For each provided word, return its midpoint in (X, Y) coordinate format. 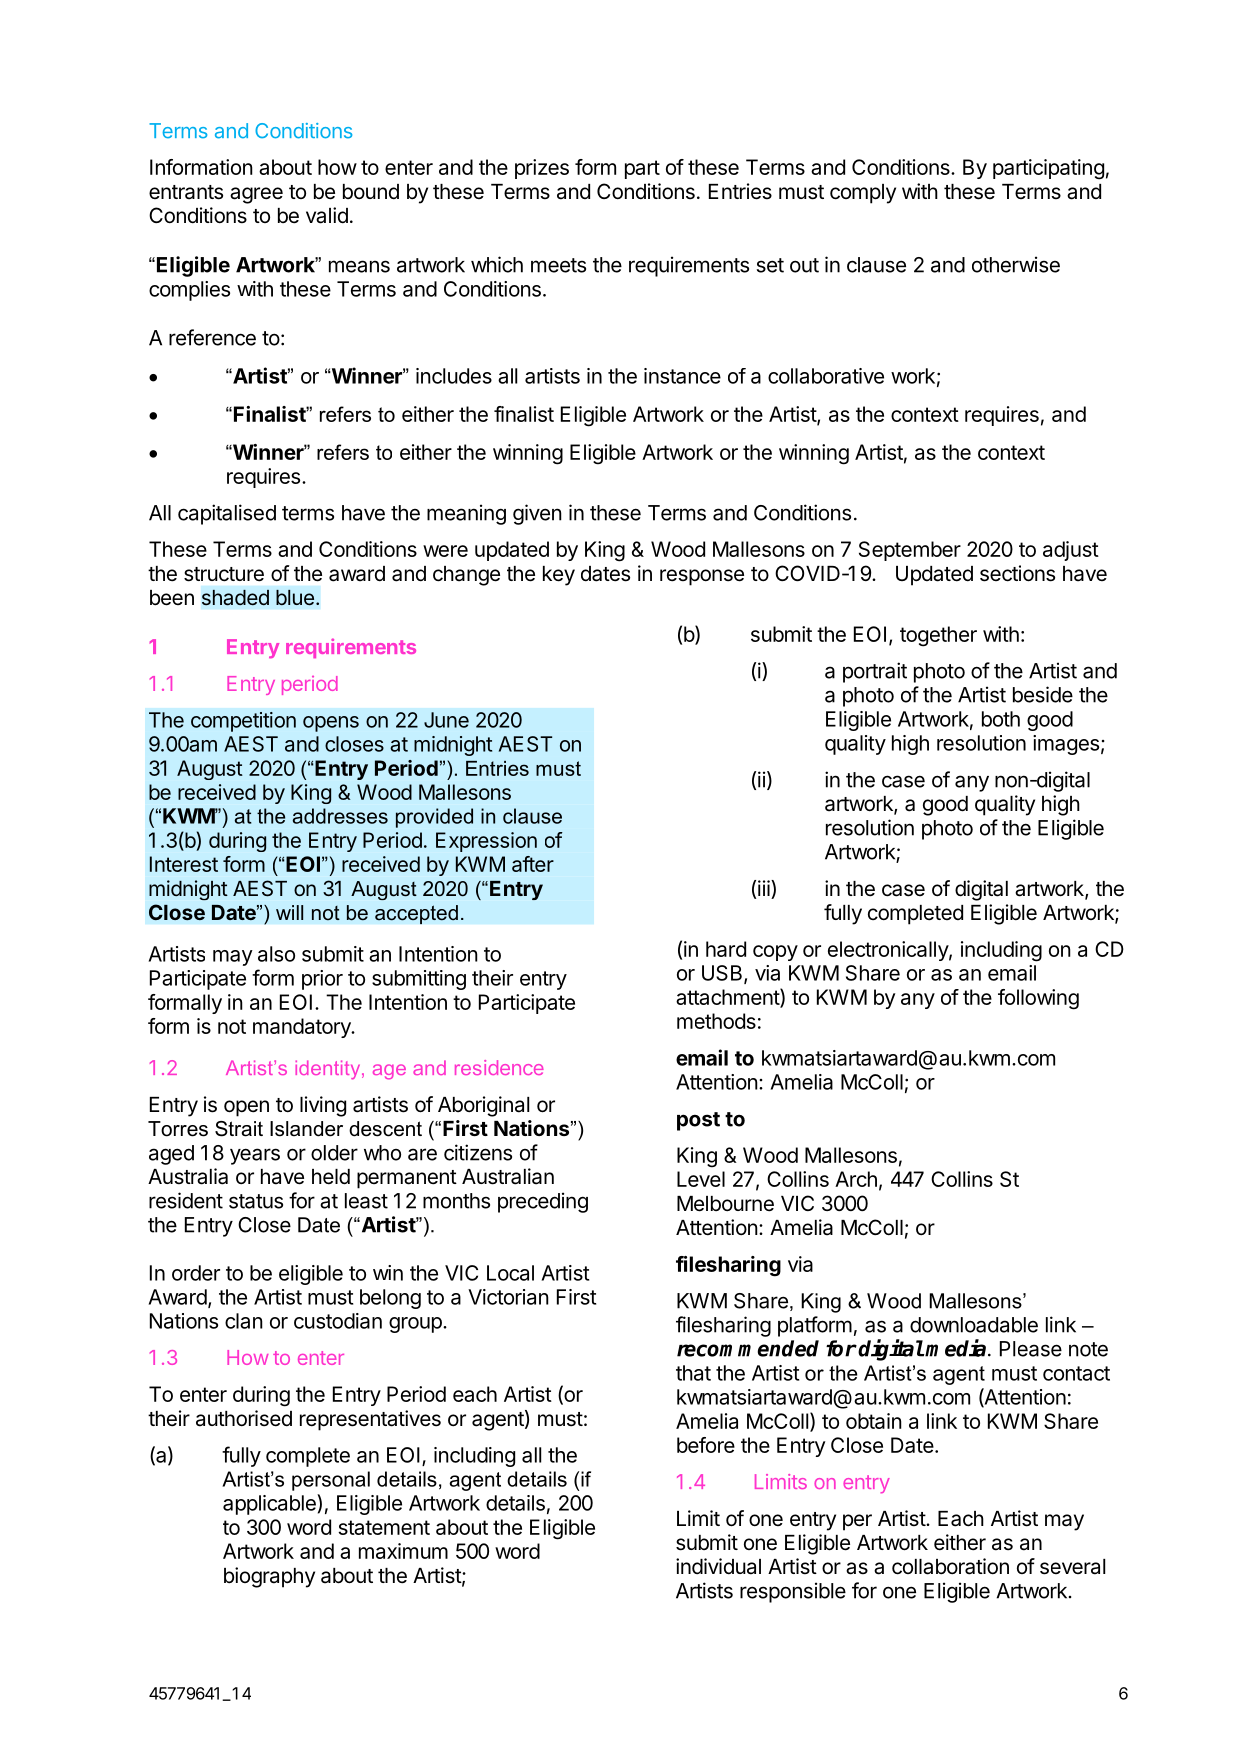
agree (256, 195)
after (533, 864)
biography (269, 1577)
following (1038, 999)
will (289, 912)
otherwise (1016, 264)
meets (558, 265)
